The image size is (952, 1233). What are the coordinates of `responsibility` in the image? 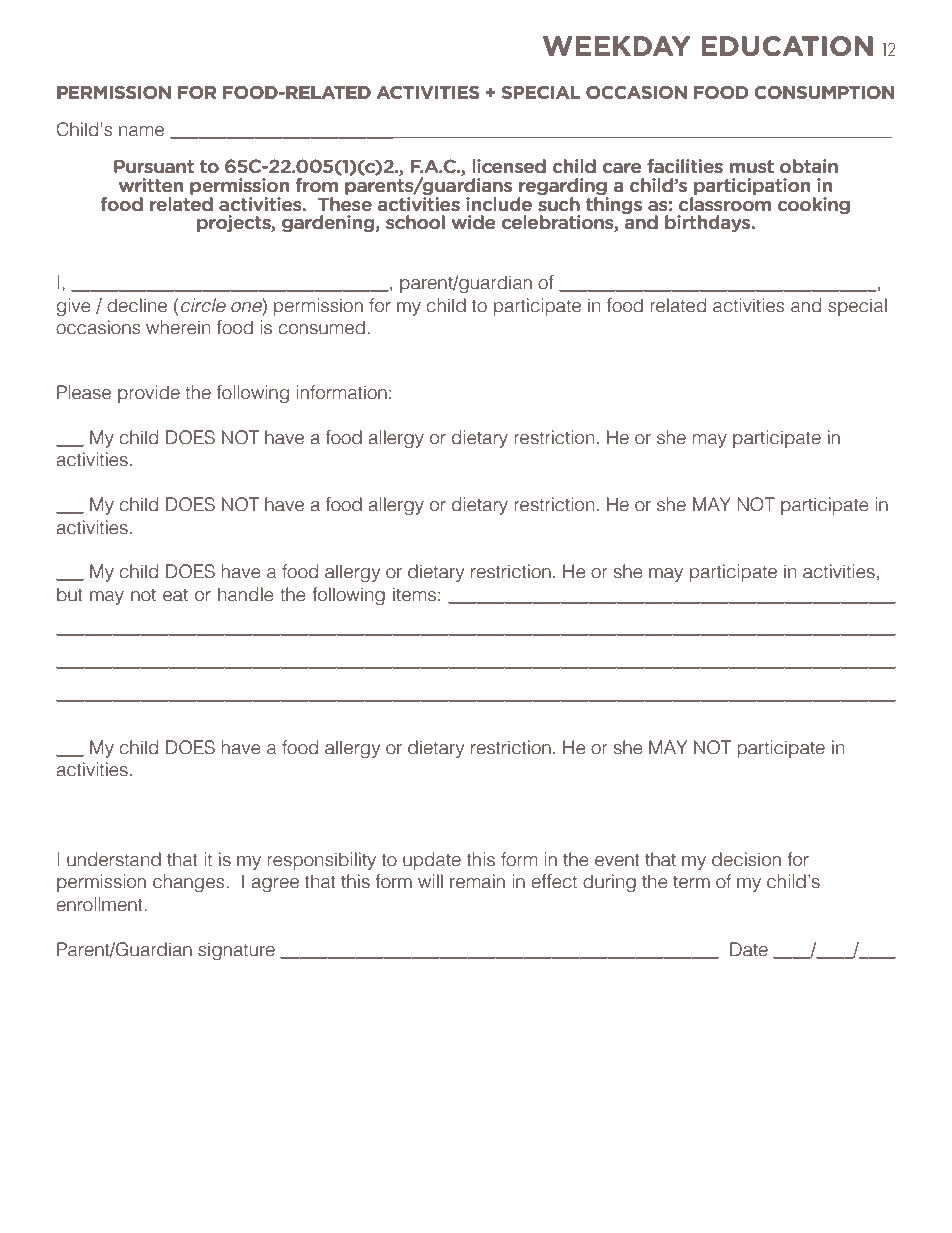 It's located at (321, 861).
